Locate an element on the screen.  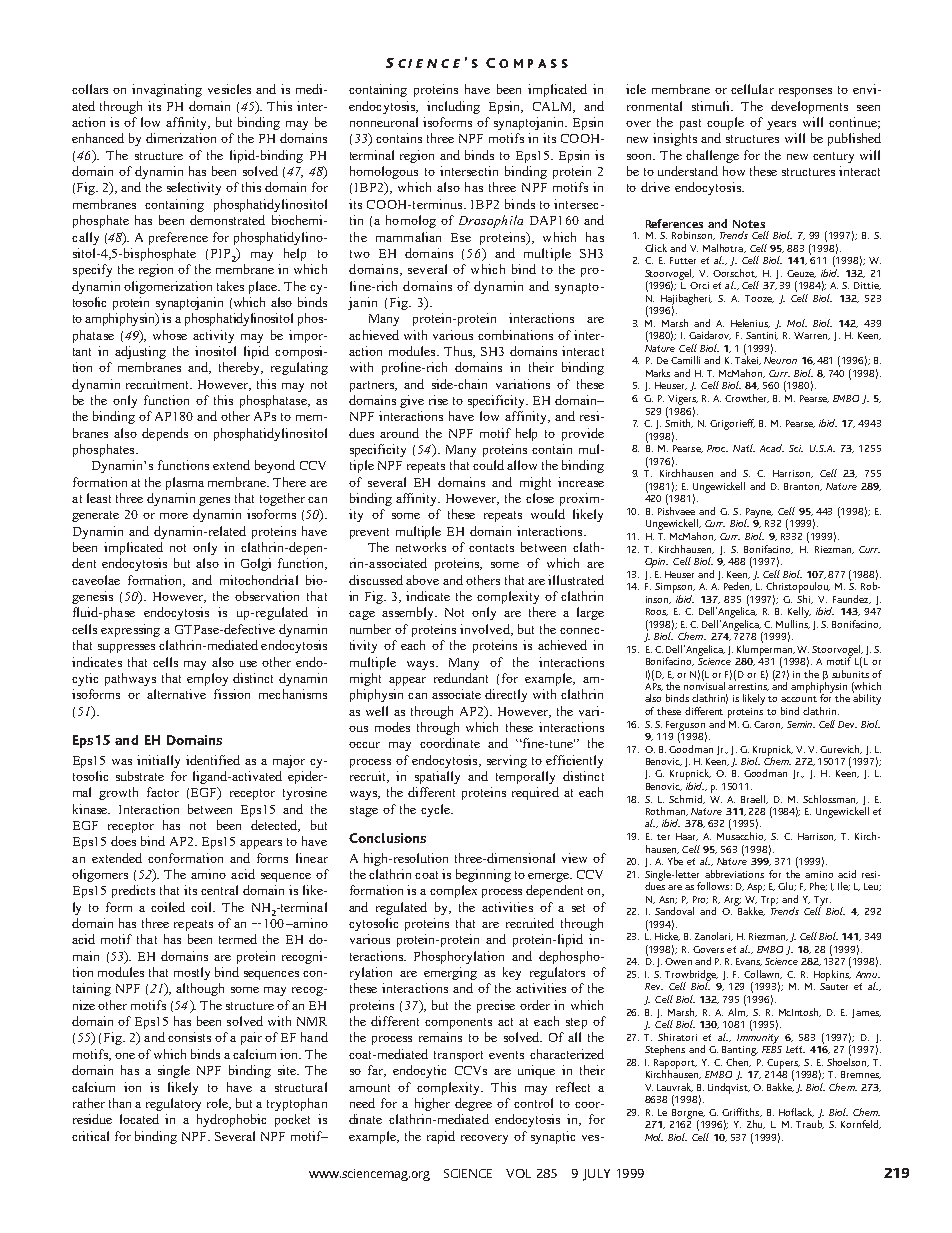
including is located at coordinates (453, 107).
